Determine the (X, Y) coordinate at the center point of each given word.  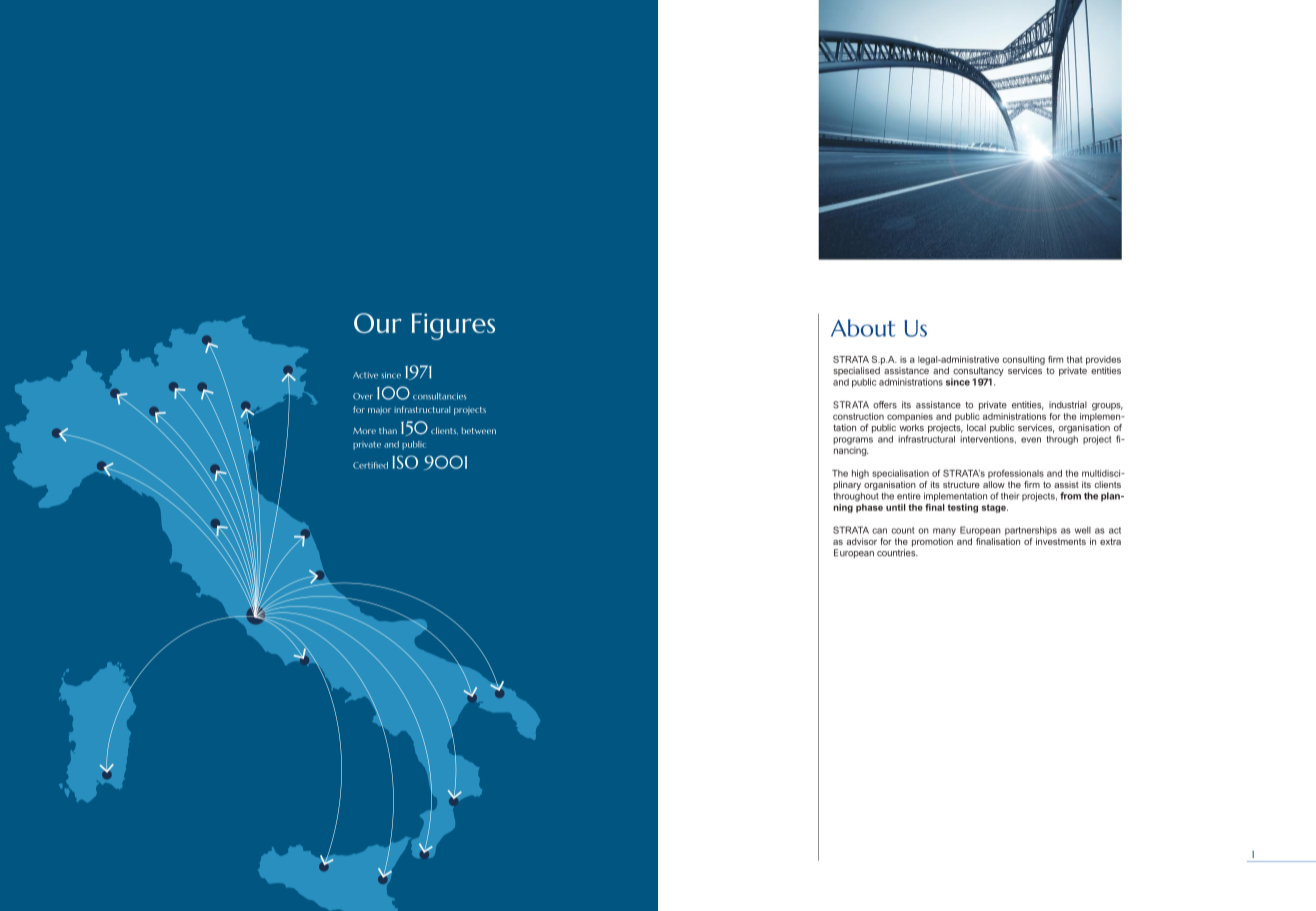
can (879, 531)
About (863, 328)
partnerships (1031, 531)
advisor (861, 541)
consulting (1023, 360)
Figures (453, 326)
